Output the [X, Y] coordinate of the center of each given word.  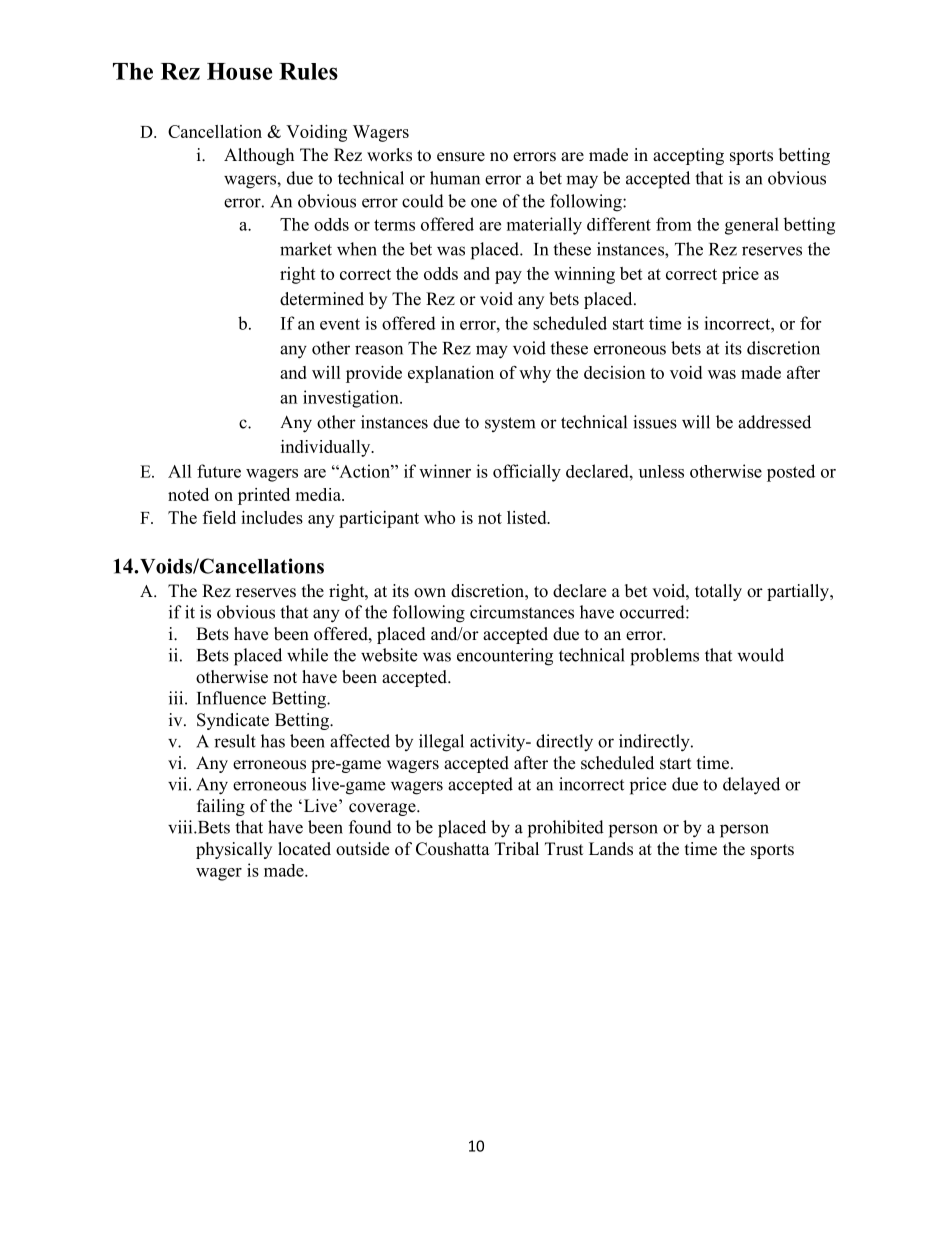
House [239, 71]
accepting [688, 156]
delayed [751, 786]
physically [234, 850]
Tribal [517, 849]
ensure [461, 157]
